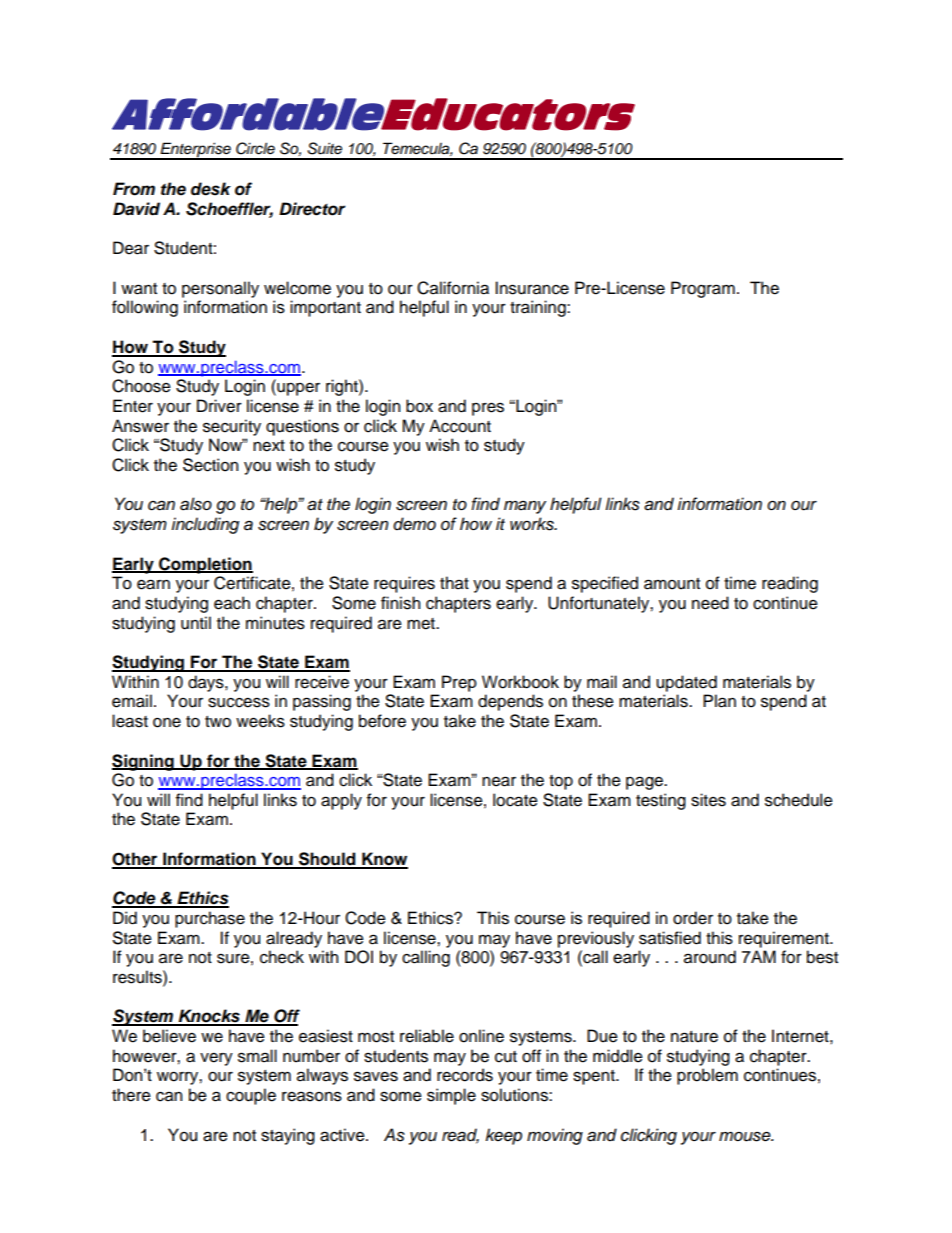  Describe the element at coordinates (422, 624) in the screenshot. I see `met` at that location.
